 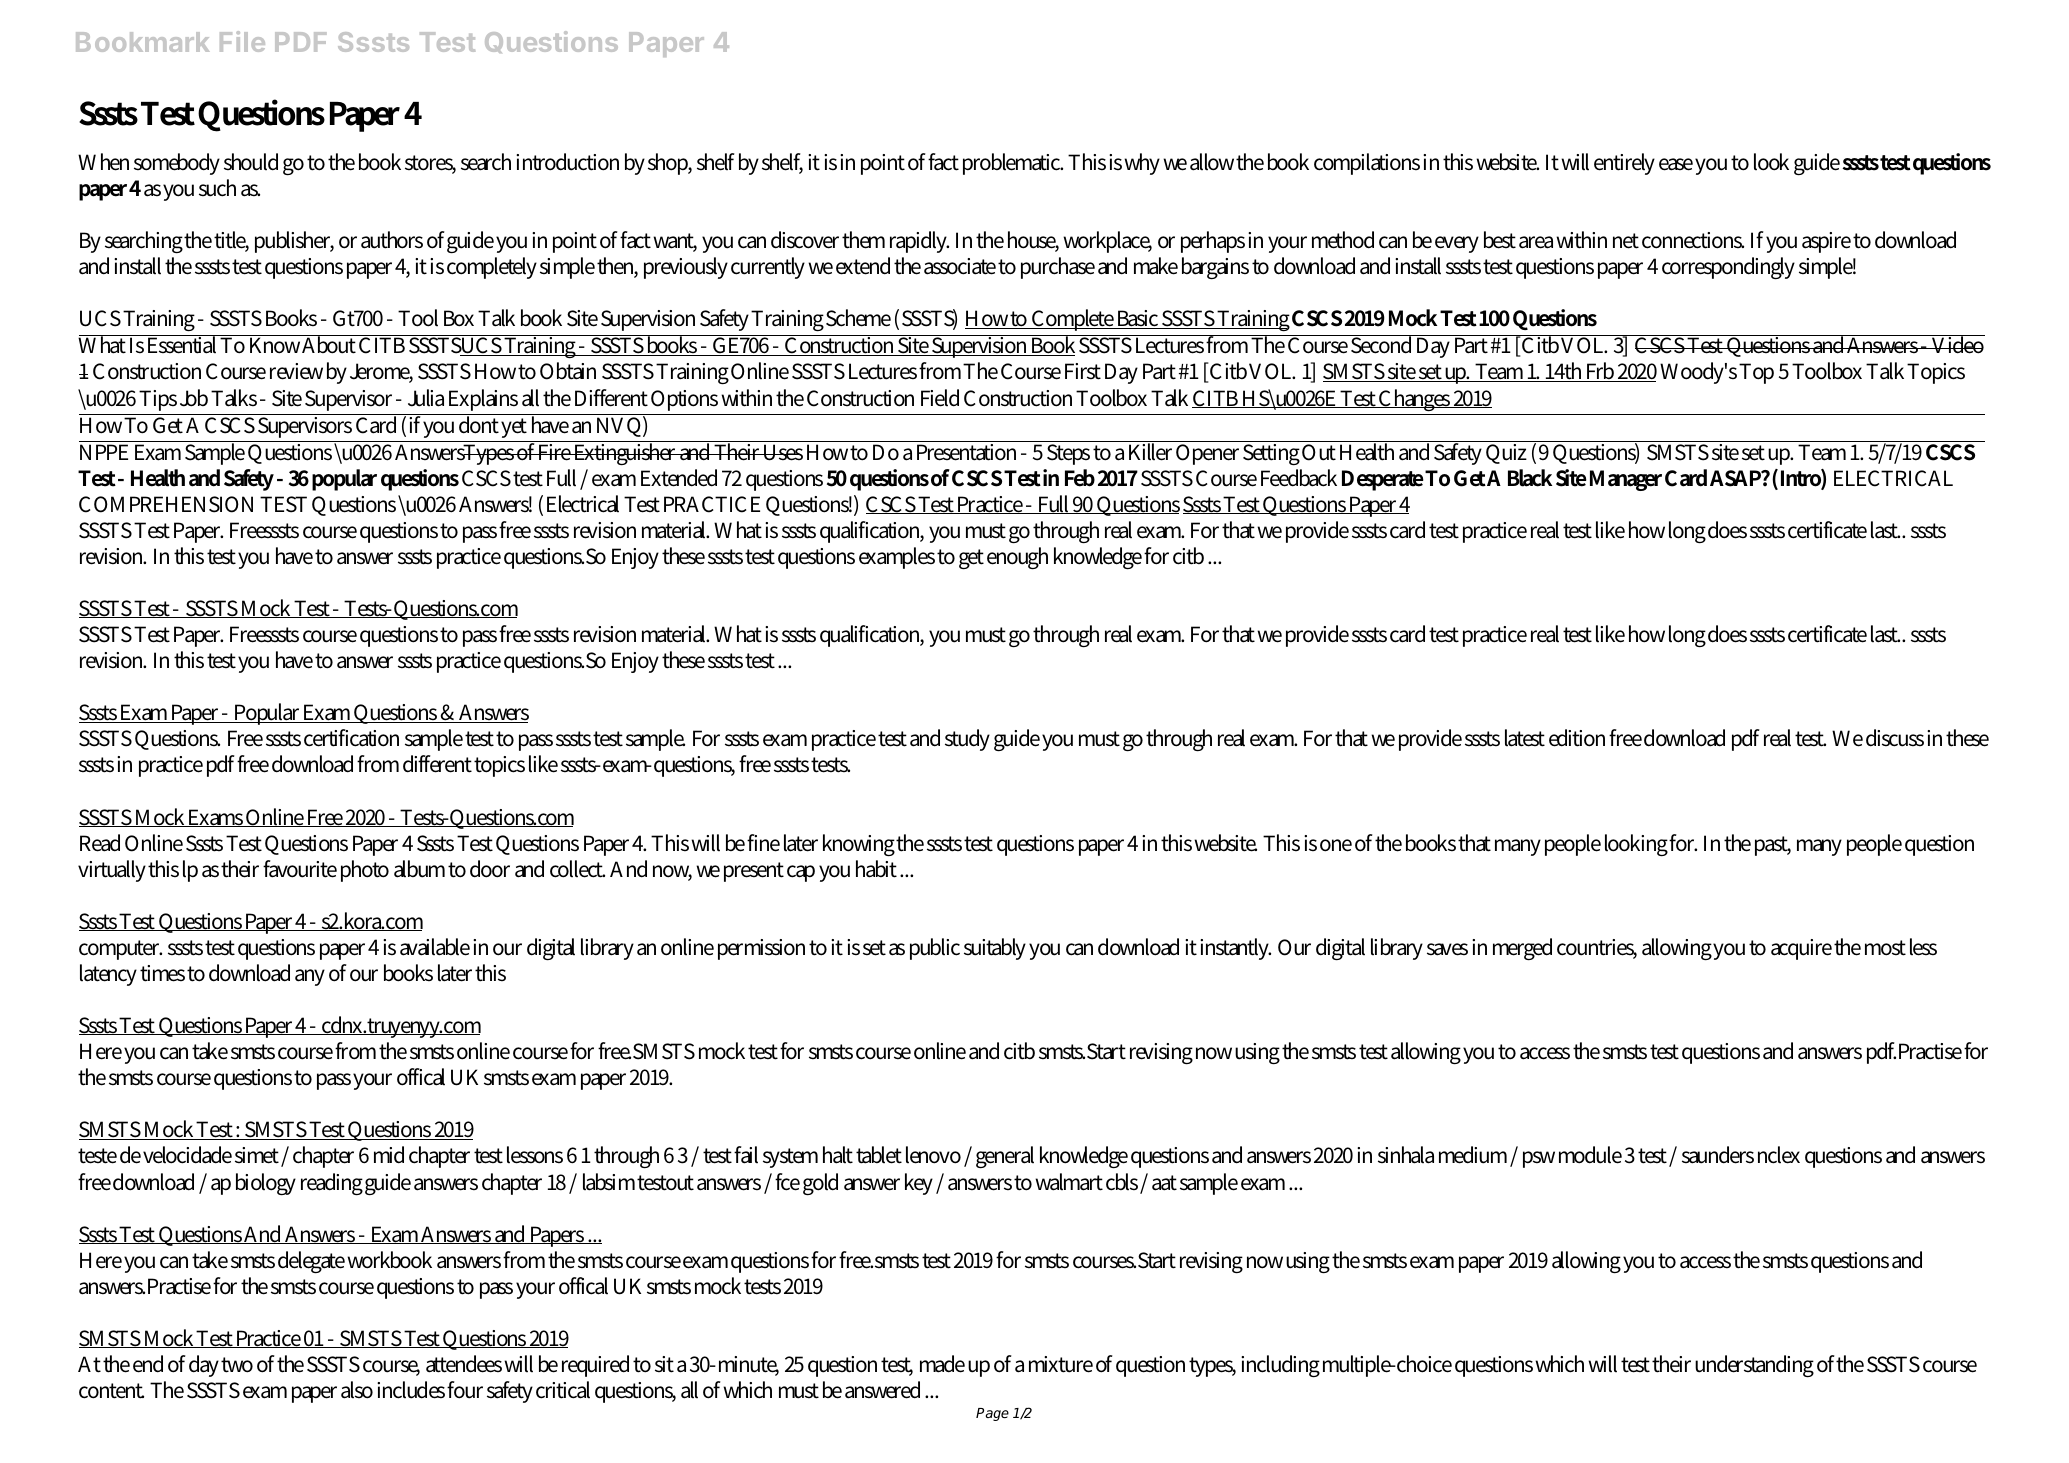 What do you see at coordinates (166, 504) in the screenshot?
I see `COMPREHENSION` at bounding box center [166, 504].
